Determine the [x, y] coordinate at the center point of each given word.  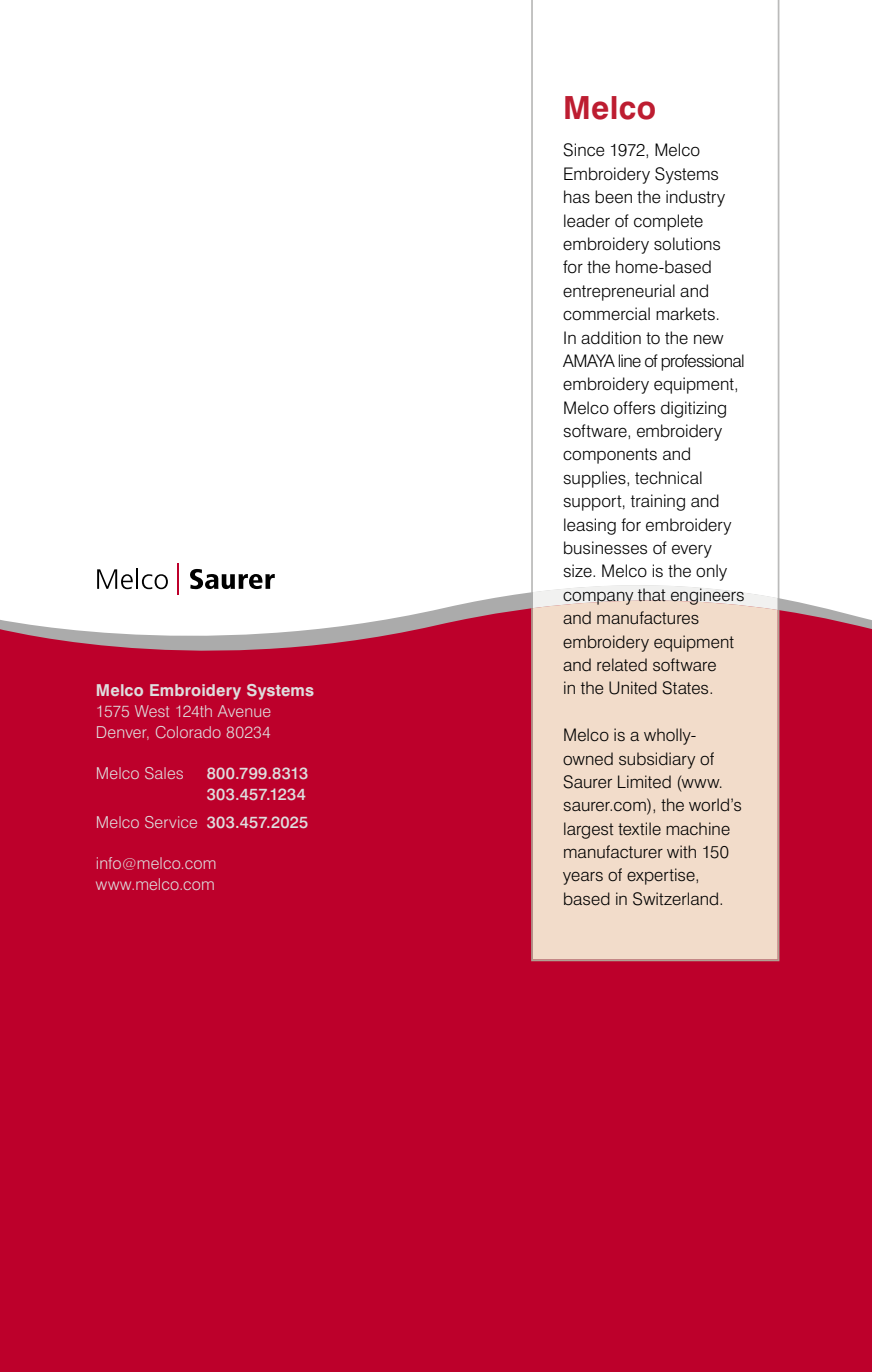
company [598, 598]
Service [171, 822]
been [613, 197]
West [152, 711]
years [583, 878]
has [577, 196]
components [610, 456]
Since [584, 150]
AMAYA [589, 360]
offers [634, 408]
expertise [662, 876]
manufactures [648, 618]
